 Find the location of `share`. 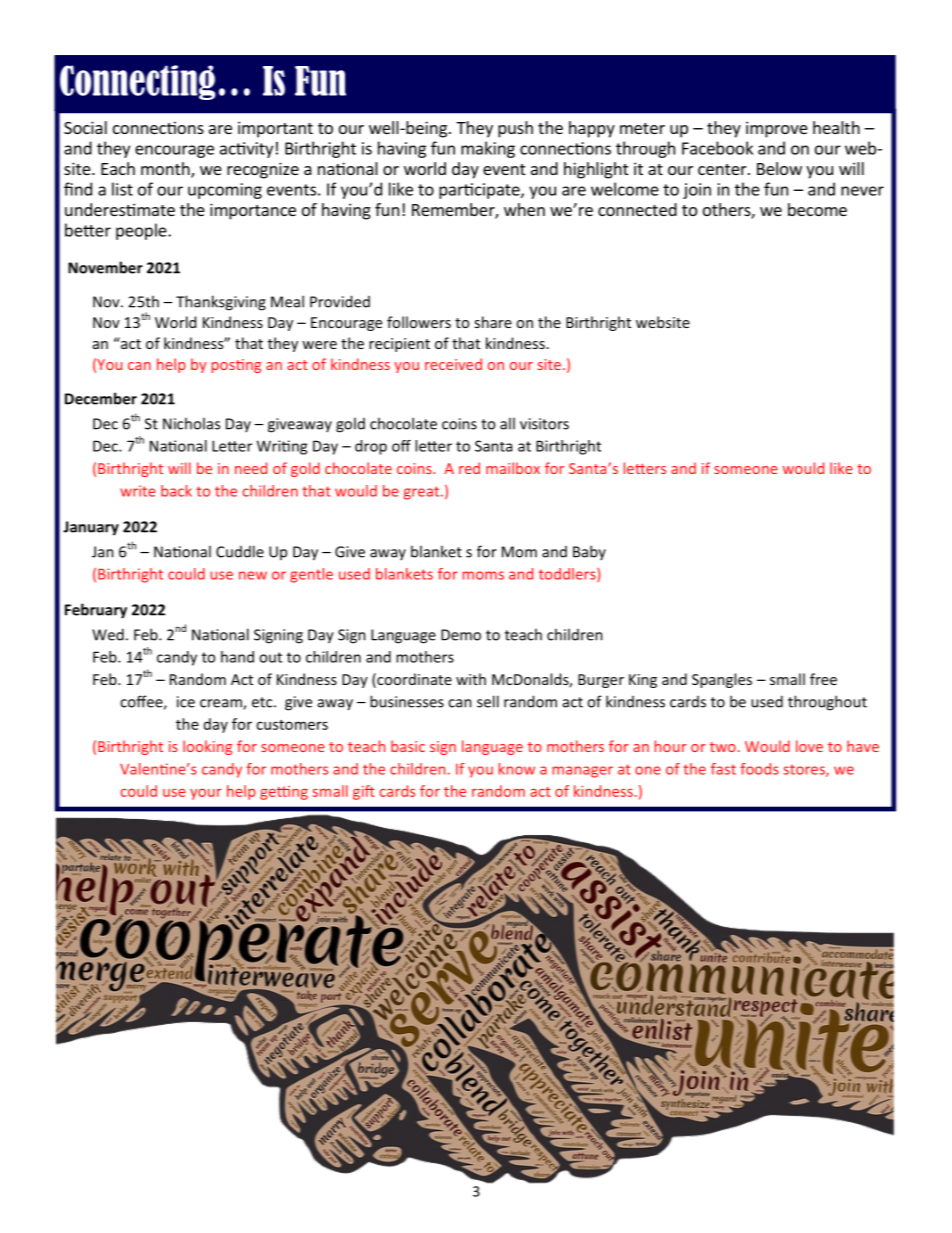

share is located at coordinates (493, 322).
